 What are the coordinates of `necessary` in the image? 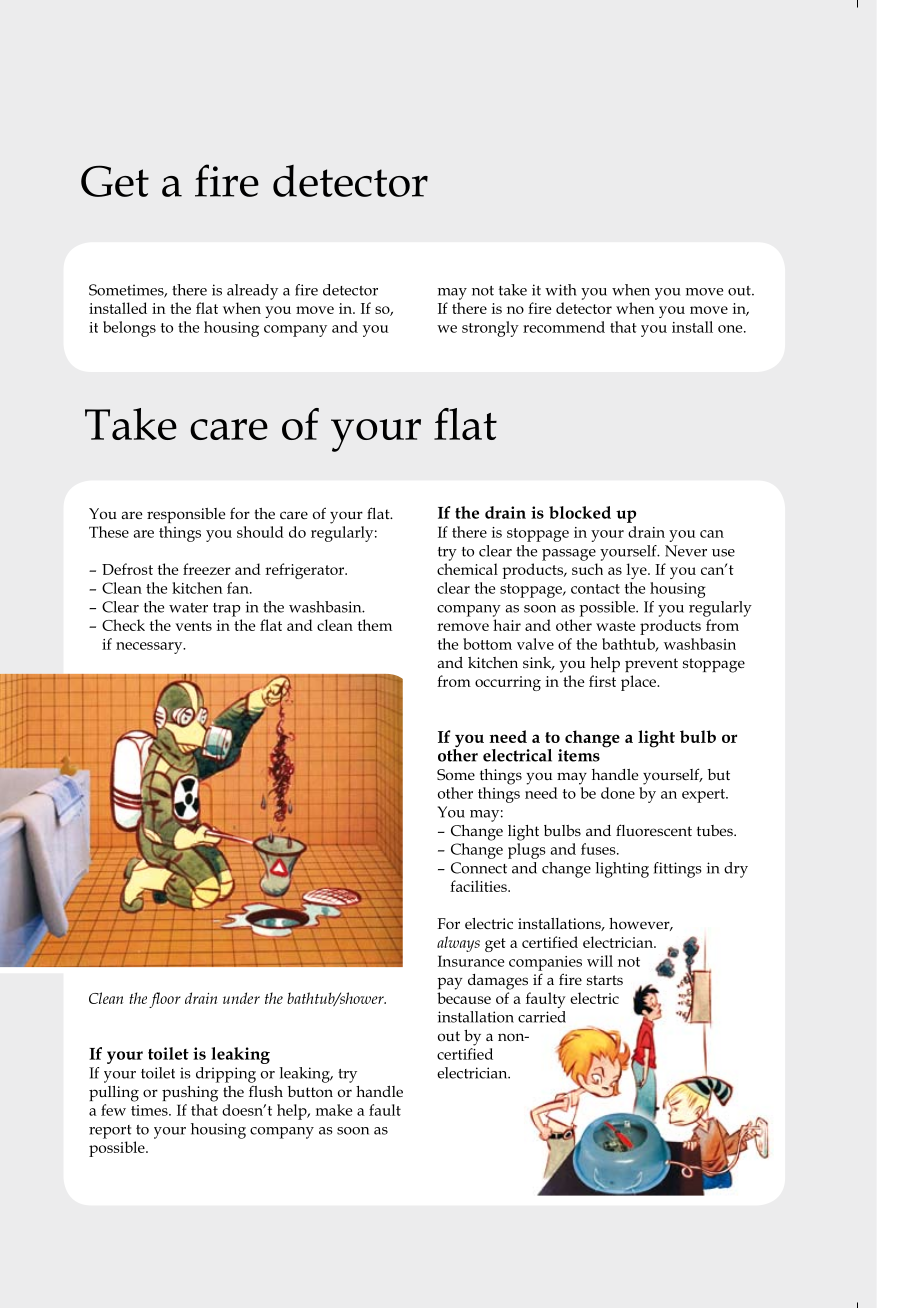 It's located at (150, 648).
